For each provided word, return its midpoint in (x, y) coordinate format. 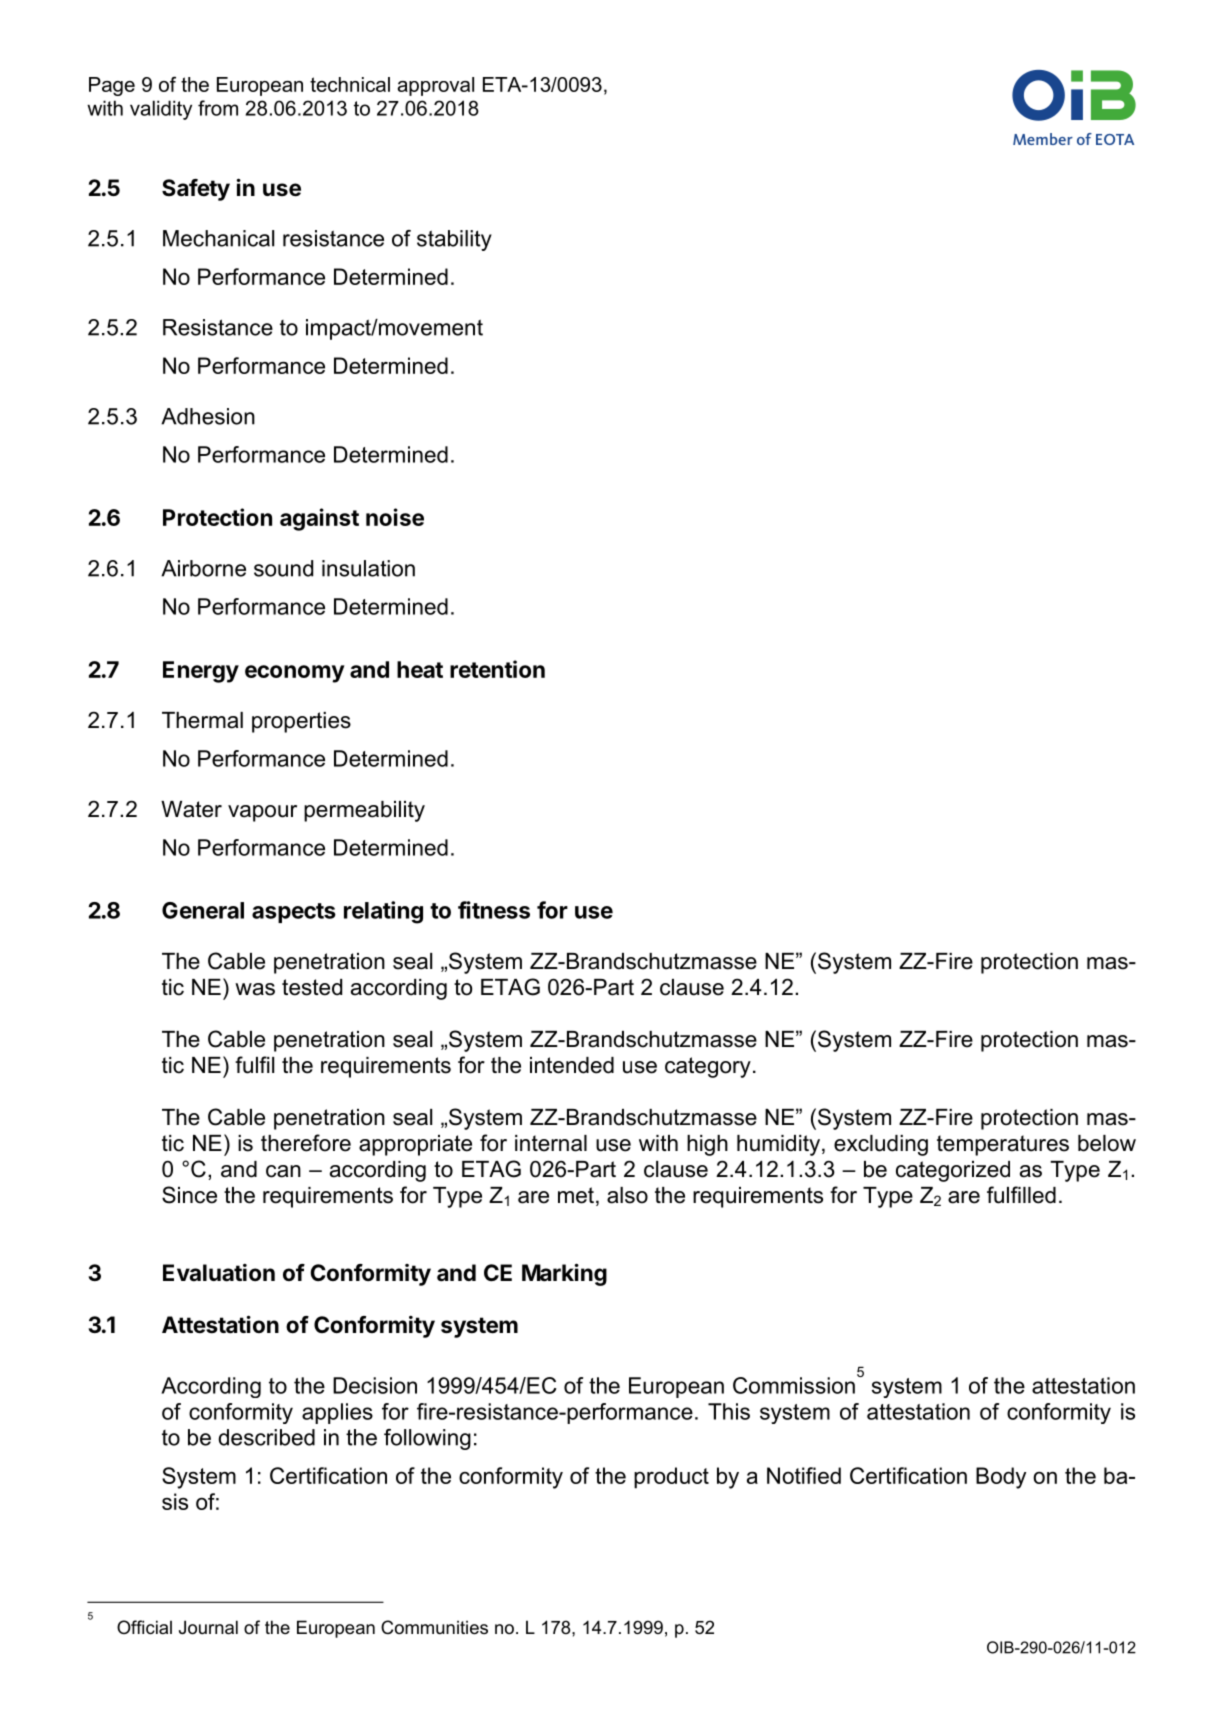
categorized (953, 1171)
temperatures (1003, 1145)
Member (1043, 139)
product (671, 1478)
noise (395, 517)
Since (189, 1195)
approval (435, 86)
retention (497, 669)
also (627, 1195)
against (319, 519)
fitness (494, 910)
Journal (208, 1627)
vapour (262, 813)
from (218, 108)
